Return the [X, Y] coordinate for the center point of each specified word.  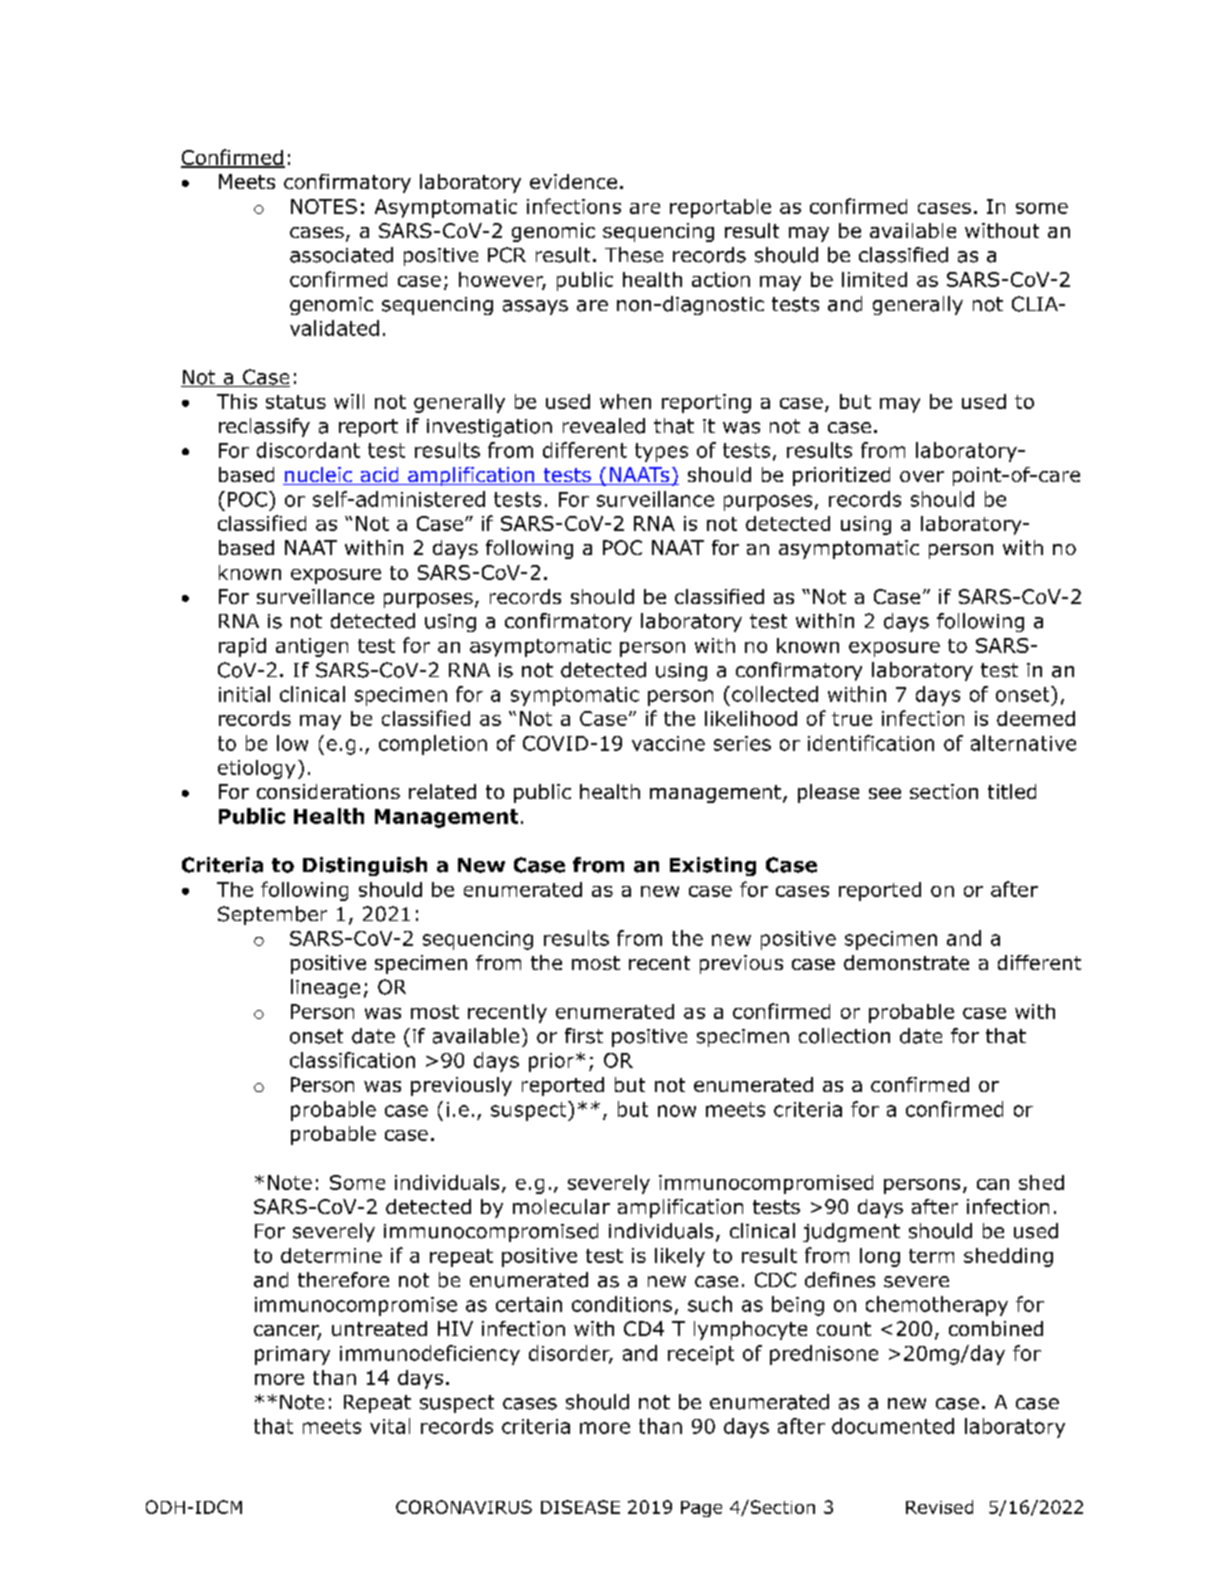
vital [390, 1426]
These [634, 255]
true [852, 719]
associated [341, 255]
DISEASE [580, 1507]
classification [352, 1060]
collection [844, 1036]
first [584, 1036]
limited [874, 279]
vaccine [668, 743]
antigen [312, 647]
